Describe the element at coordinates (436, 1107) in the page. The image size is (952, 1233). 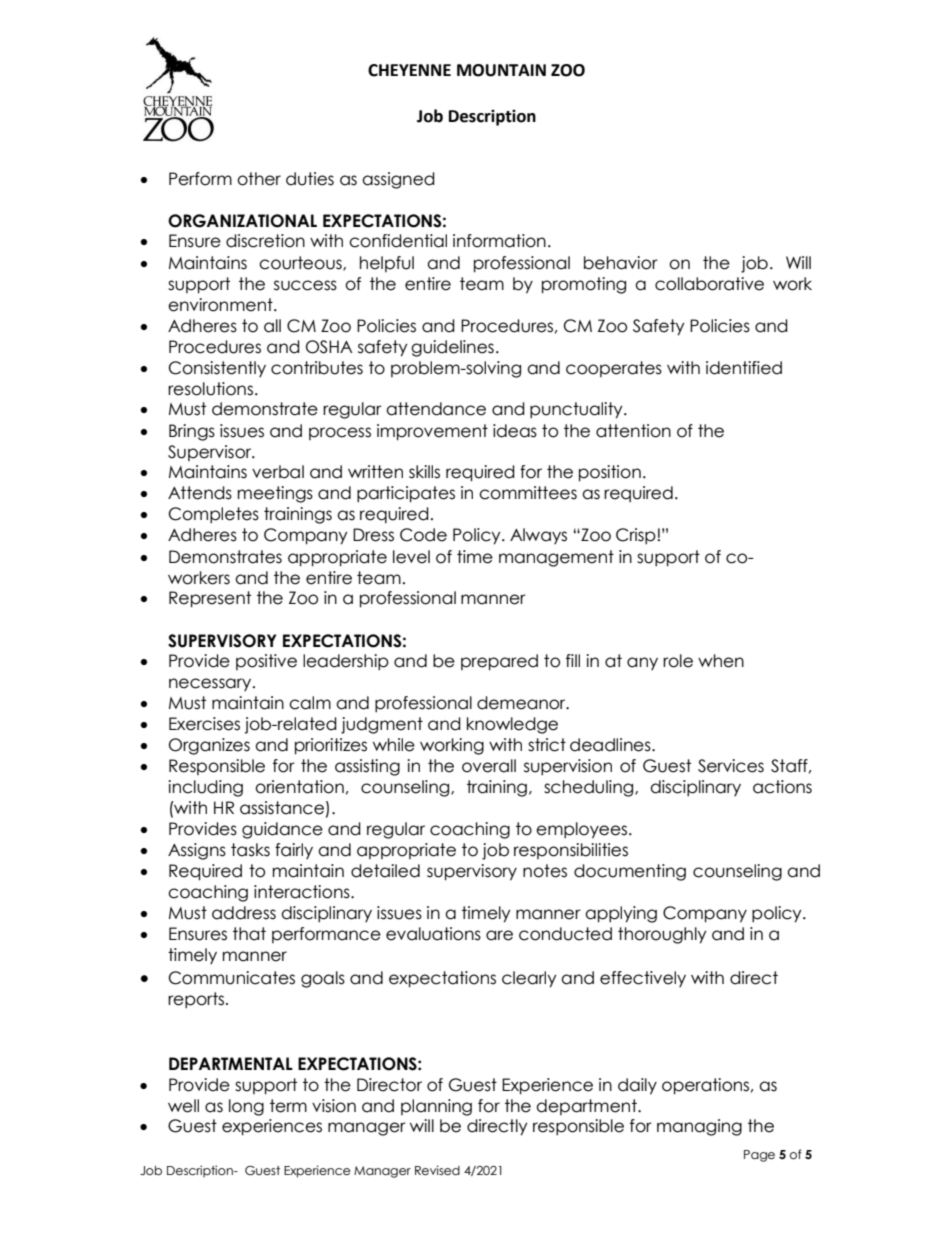
I see `planning` at that location.
